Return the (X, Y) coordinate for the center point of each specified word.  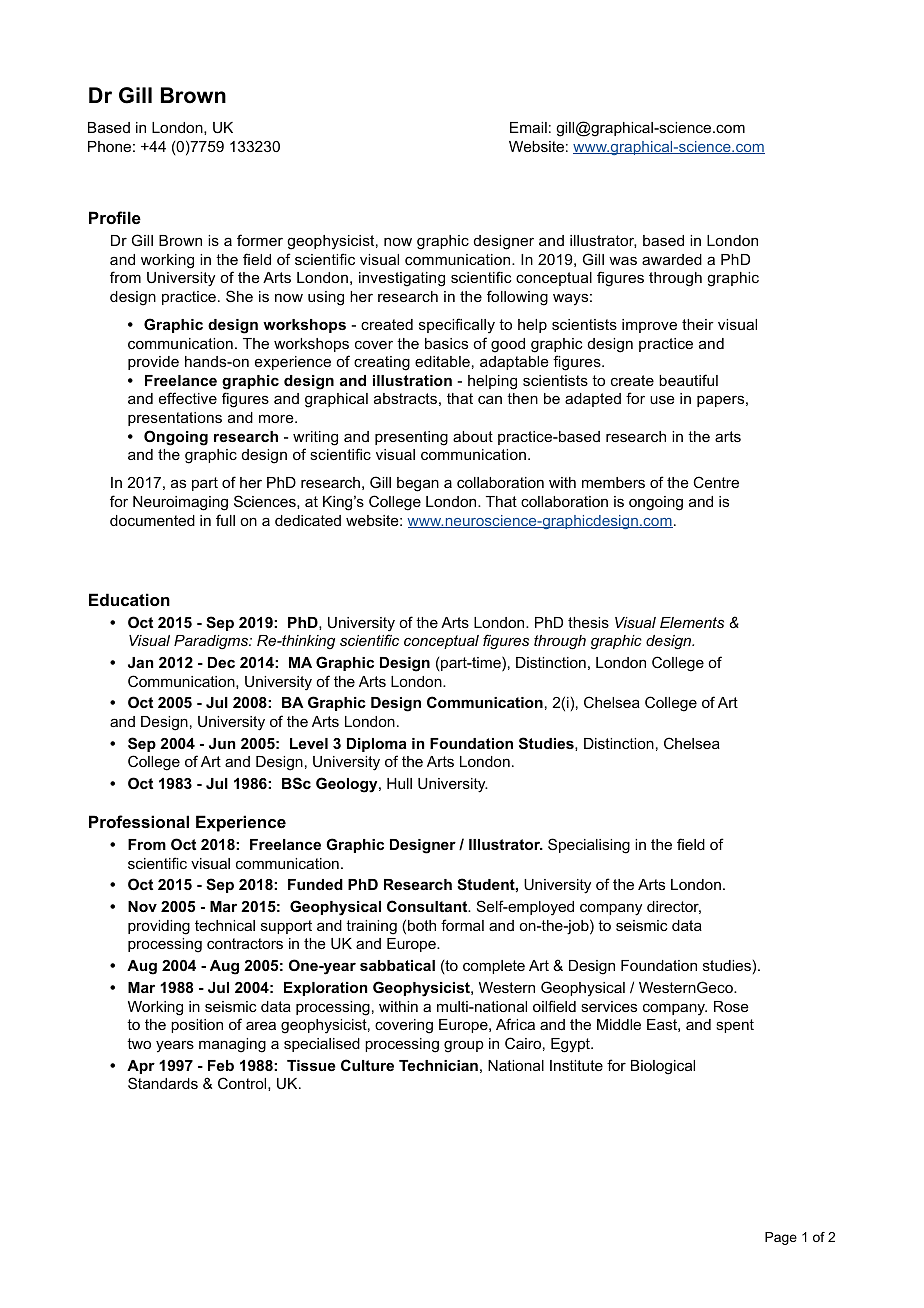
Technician (438, 1065)
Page (781, 1238)
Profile (115, 217)
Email (528, 127)
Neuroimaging (180, 503)
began (418, 484)
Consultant (428, 906)
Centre (716, 482)
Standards (163, 1083)
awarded (672, 259)
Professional (139, 821)
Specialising (589, 846)
